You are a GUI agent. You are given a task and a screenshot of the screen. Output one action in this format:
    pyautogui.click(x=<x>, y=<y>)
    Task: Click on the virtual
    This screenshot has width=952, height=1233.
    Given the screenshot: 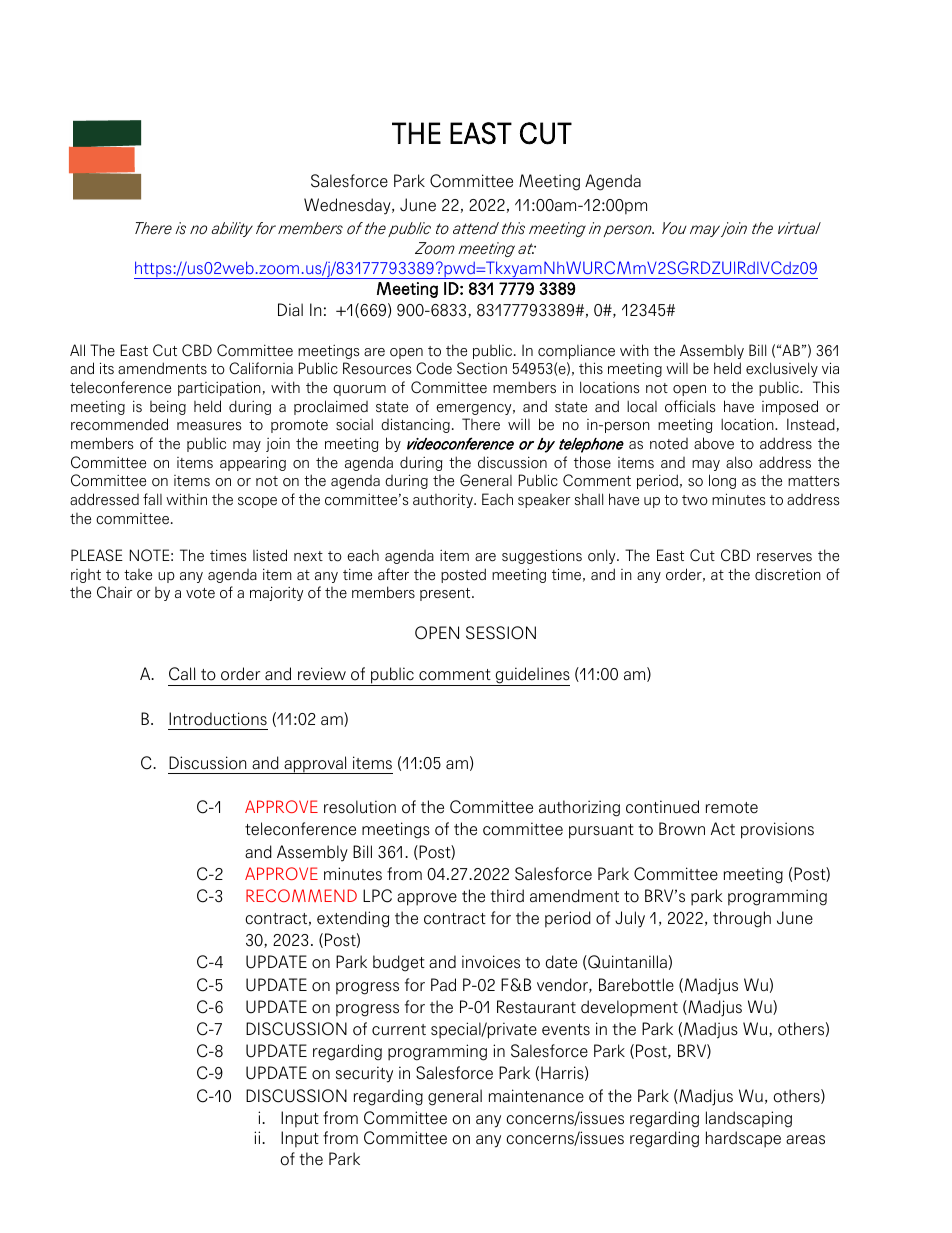 What is the action you would take?
    pyautogui.click(x=799, y=228)
